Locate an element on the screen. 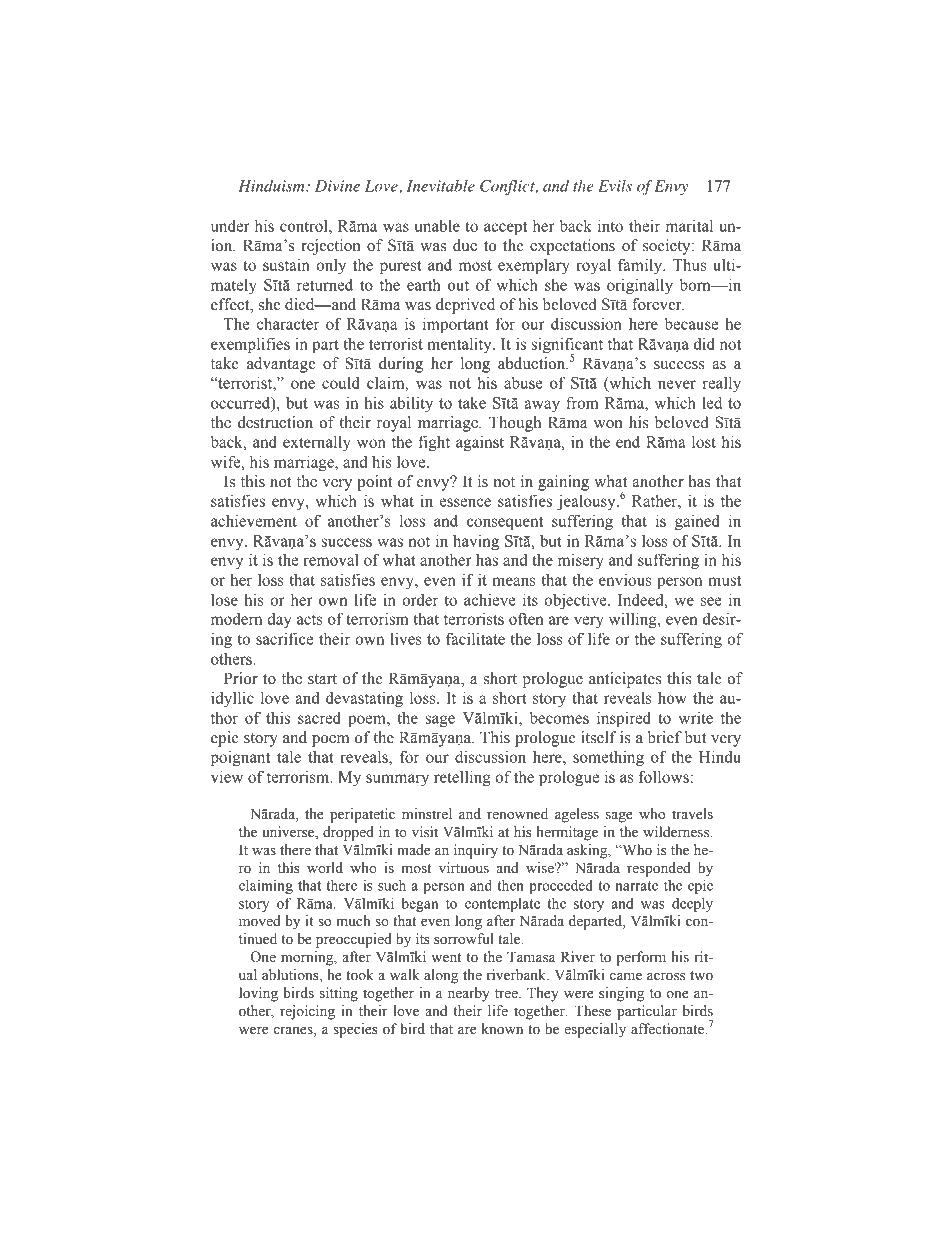 Image resolution: width=952 pixels, height=1233 pixels. control is located at coordinates (305, 226).
